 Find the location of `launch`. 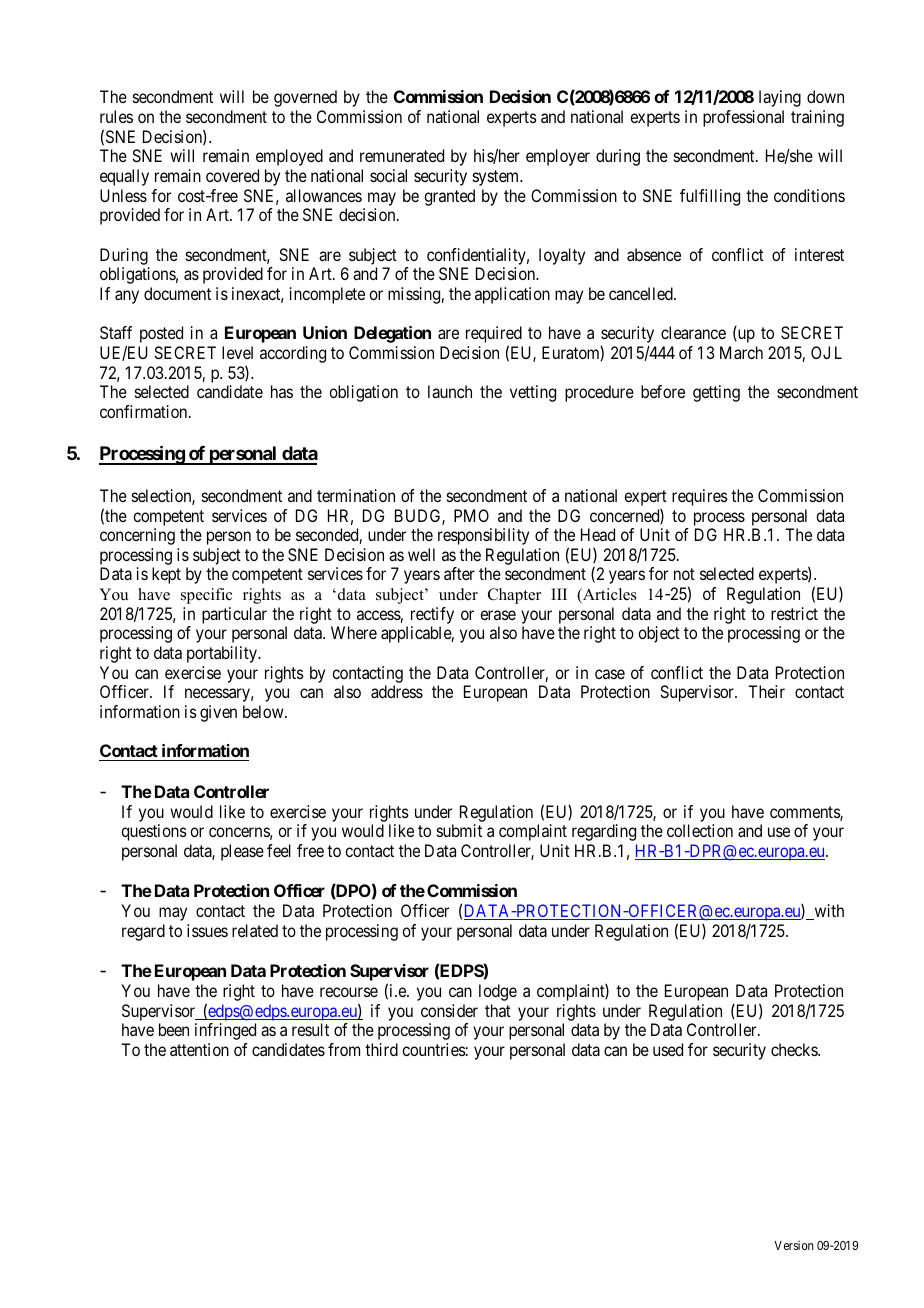

launch is located at coordinates (450, 391).
